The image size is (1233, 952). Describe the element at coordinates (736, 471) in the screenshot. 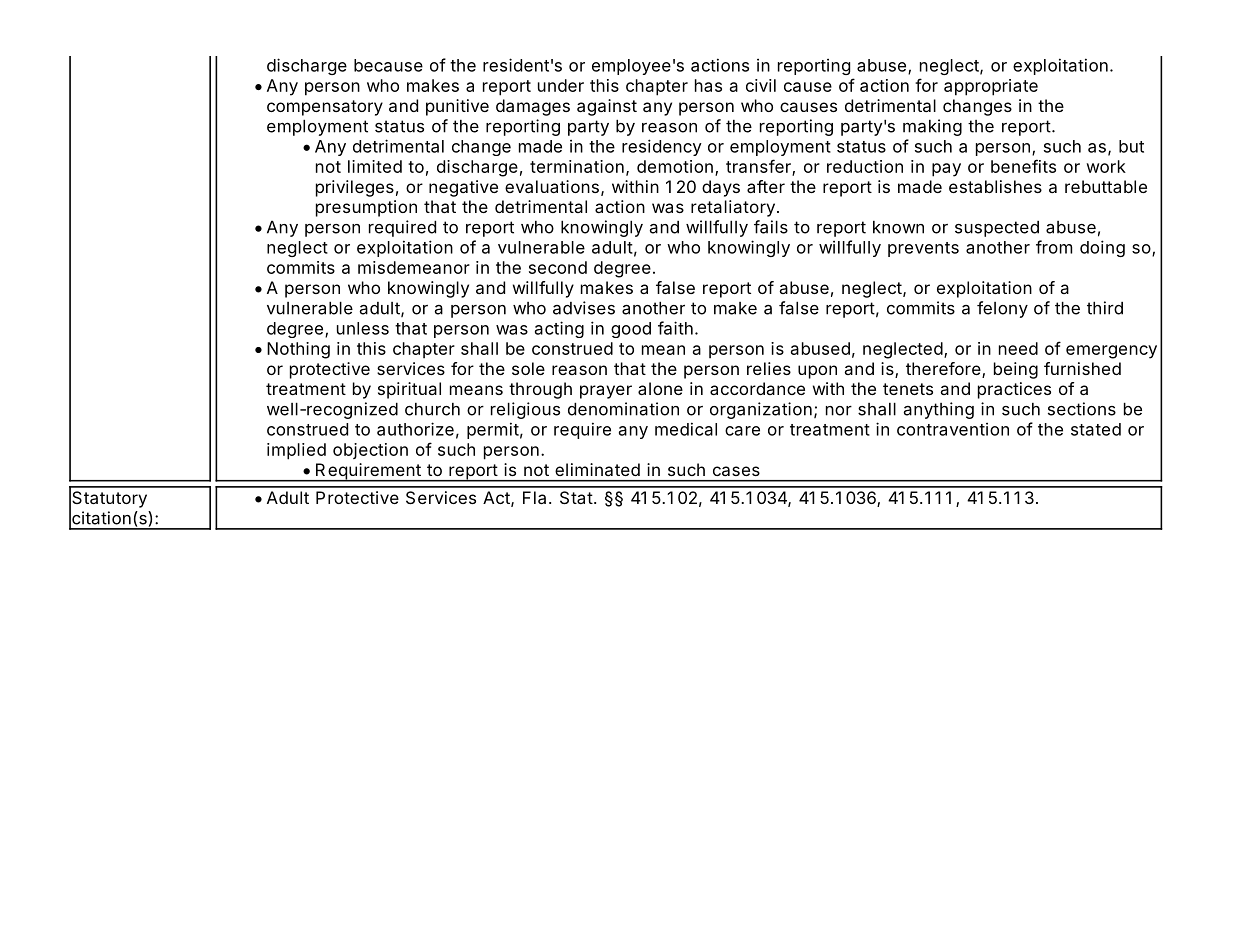

I see `cases` at that location.
